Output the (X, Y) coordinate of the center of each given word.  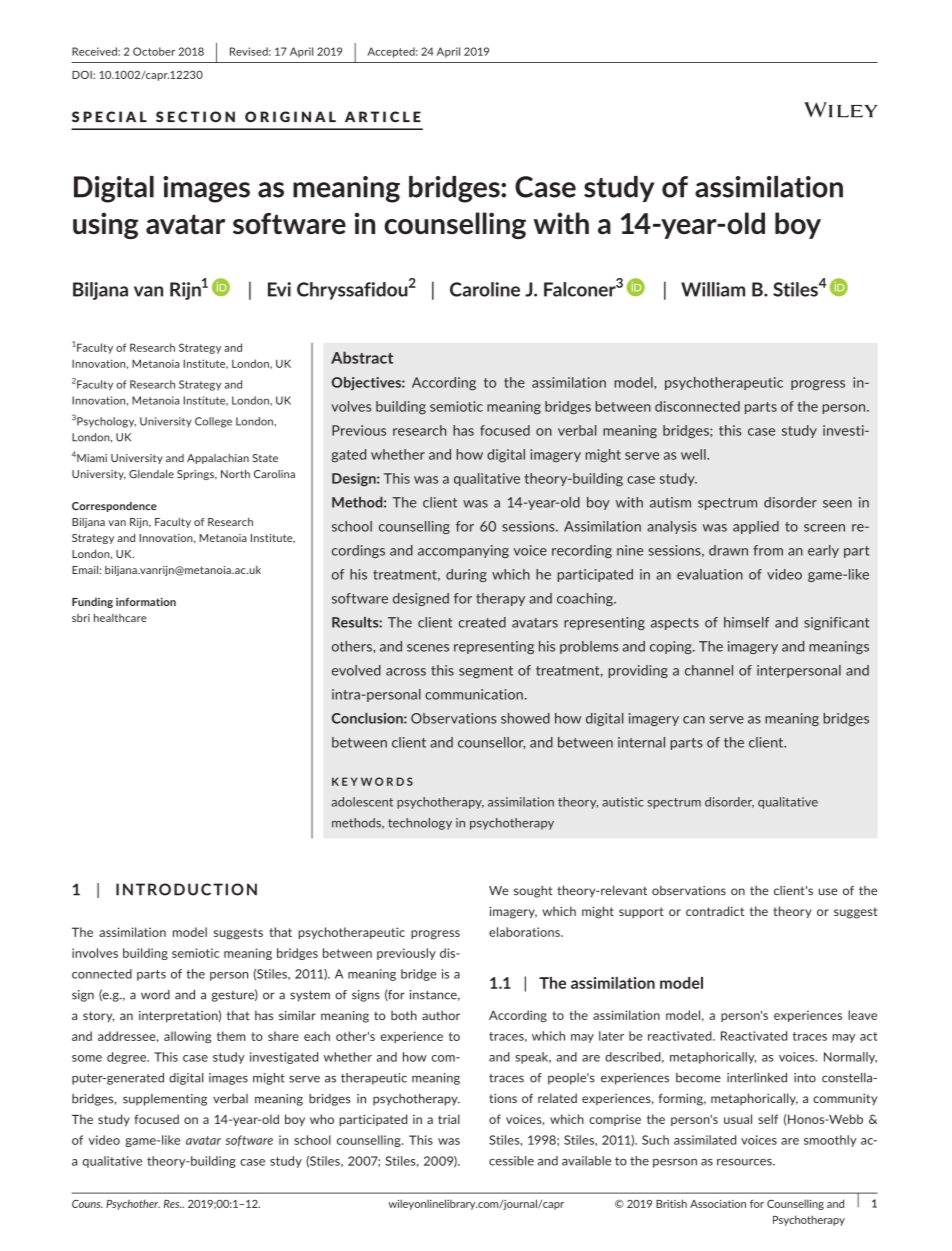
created (482, 622)
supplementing (165, 1100)
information (146, 601)
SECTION (195, 117)
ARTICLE (383, 117)
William (713, 289)
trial (449, 1119)
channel (709, 670)
